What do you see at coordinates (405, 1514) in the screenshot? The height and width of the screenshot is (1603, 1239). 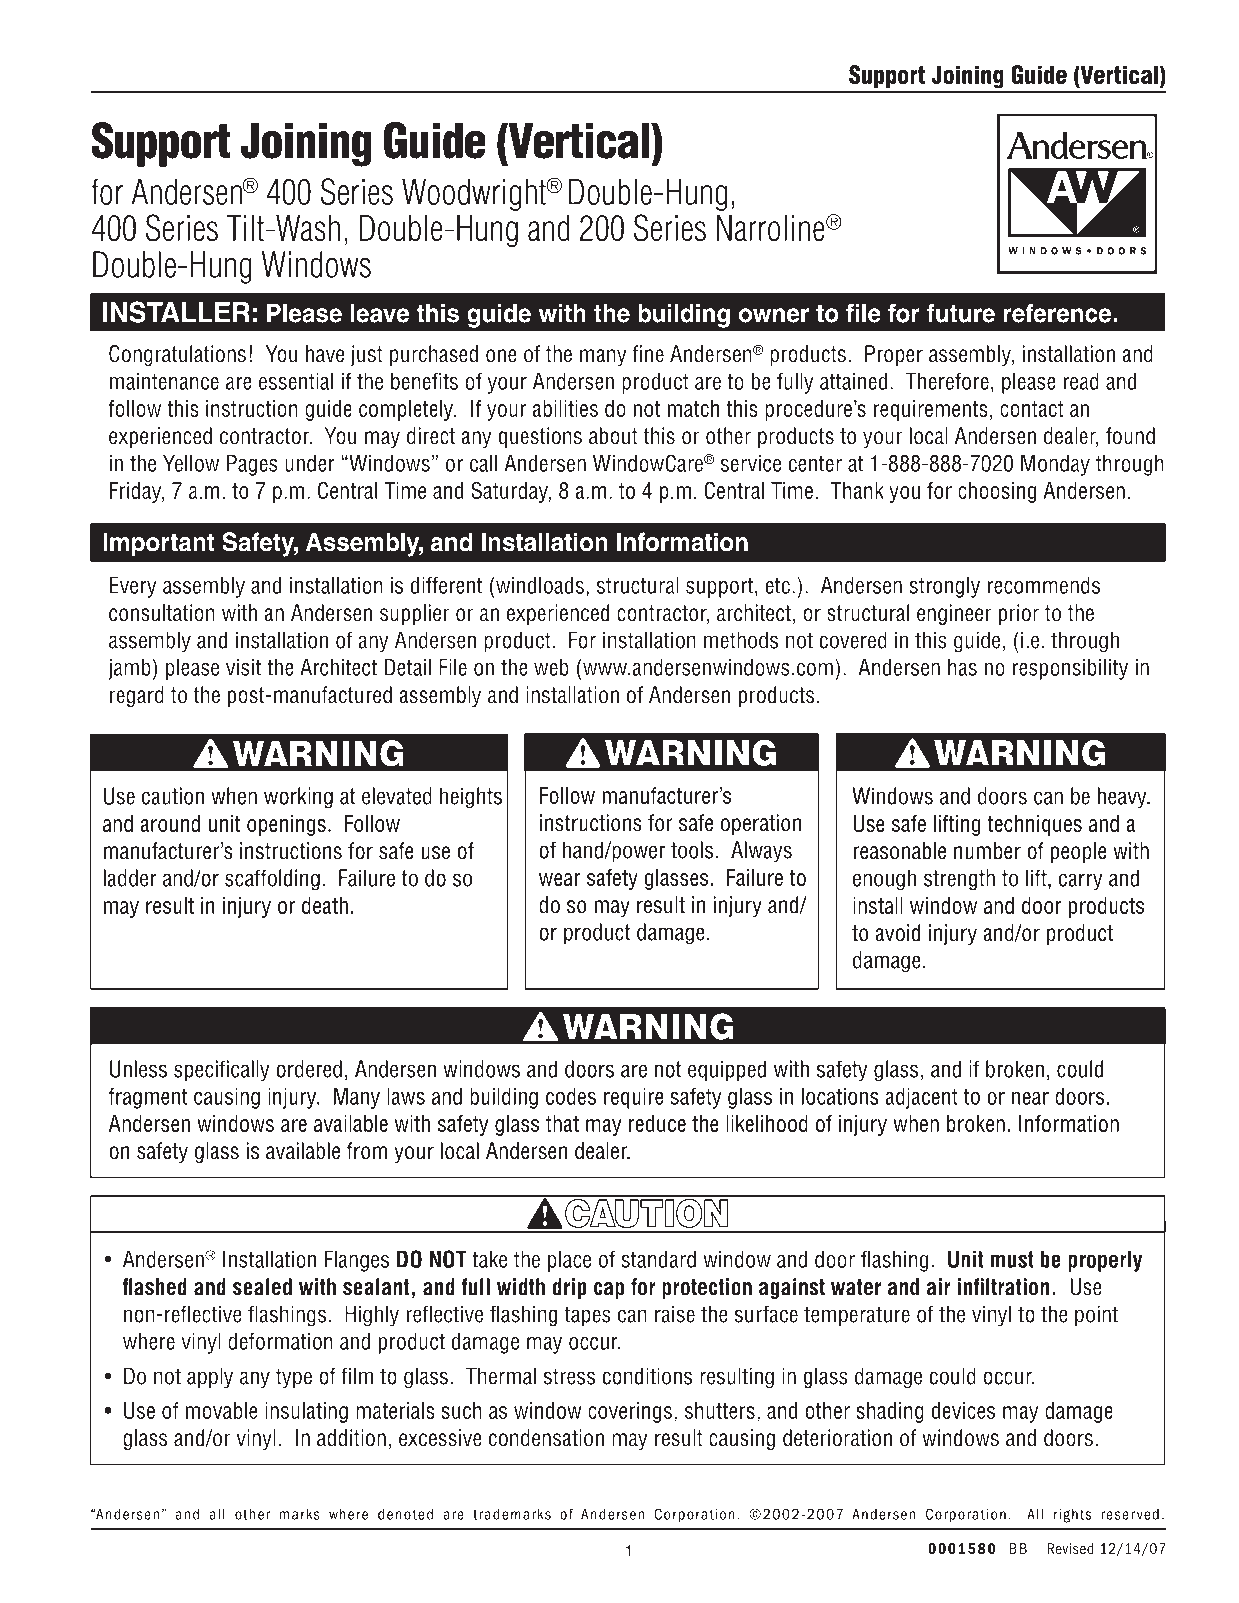 I see `denoted` at bounding box center [405, 1514].
